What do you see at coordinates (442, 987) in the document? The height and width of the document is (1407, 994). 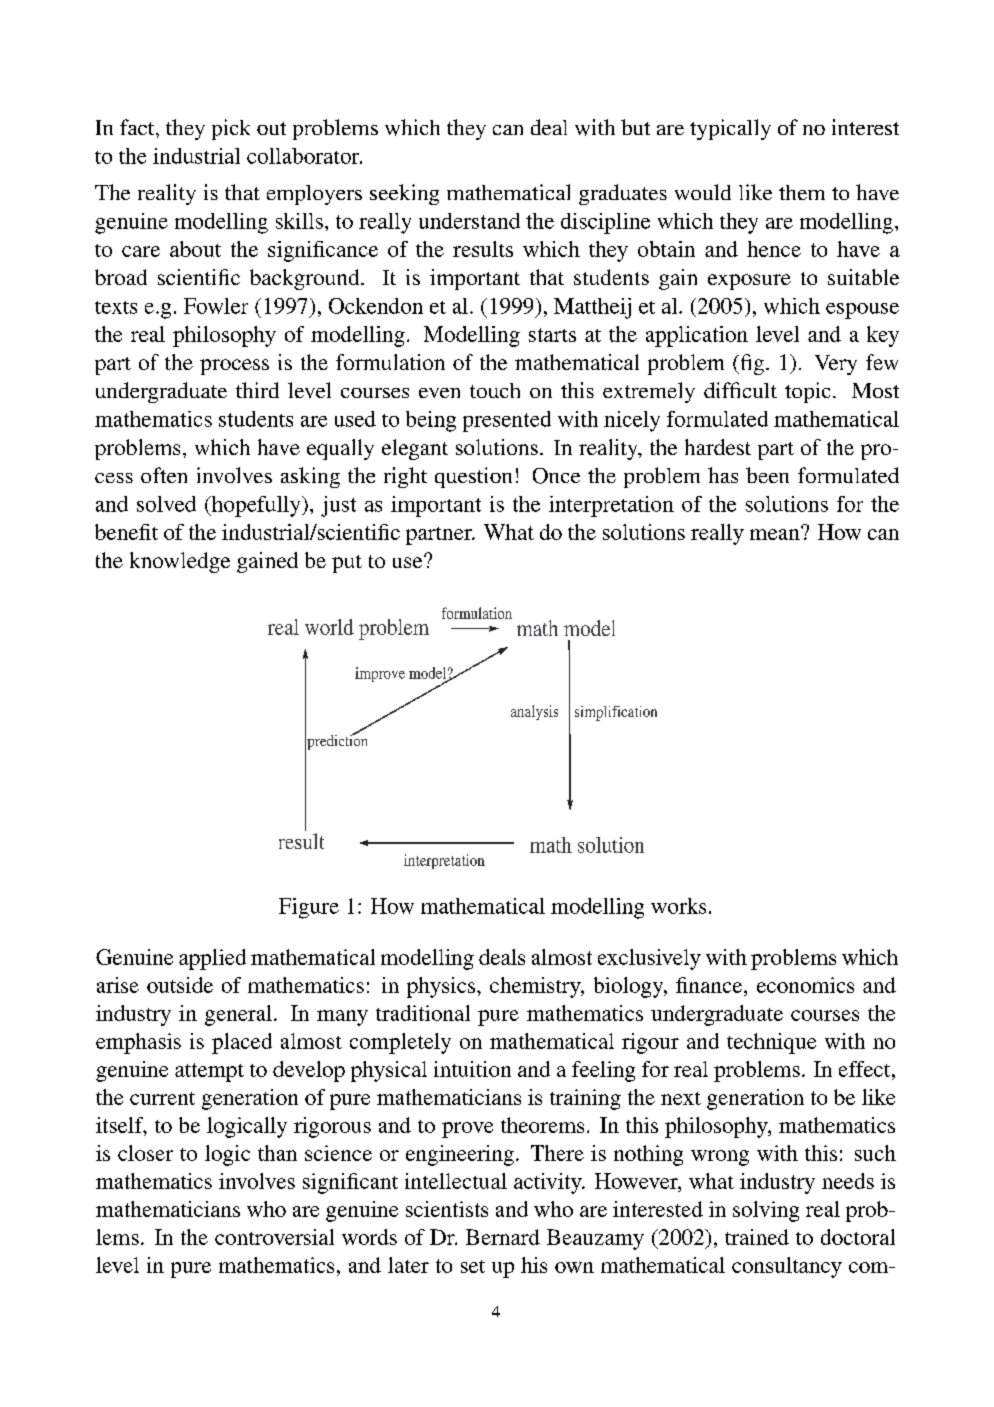 I see `physics` at bounding box center [442, 987].
